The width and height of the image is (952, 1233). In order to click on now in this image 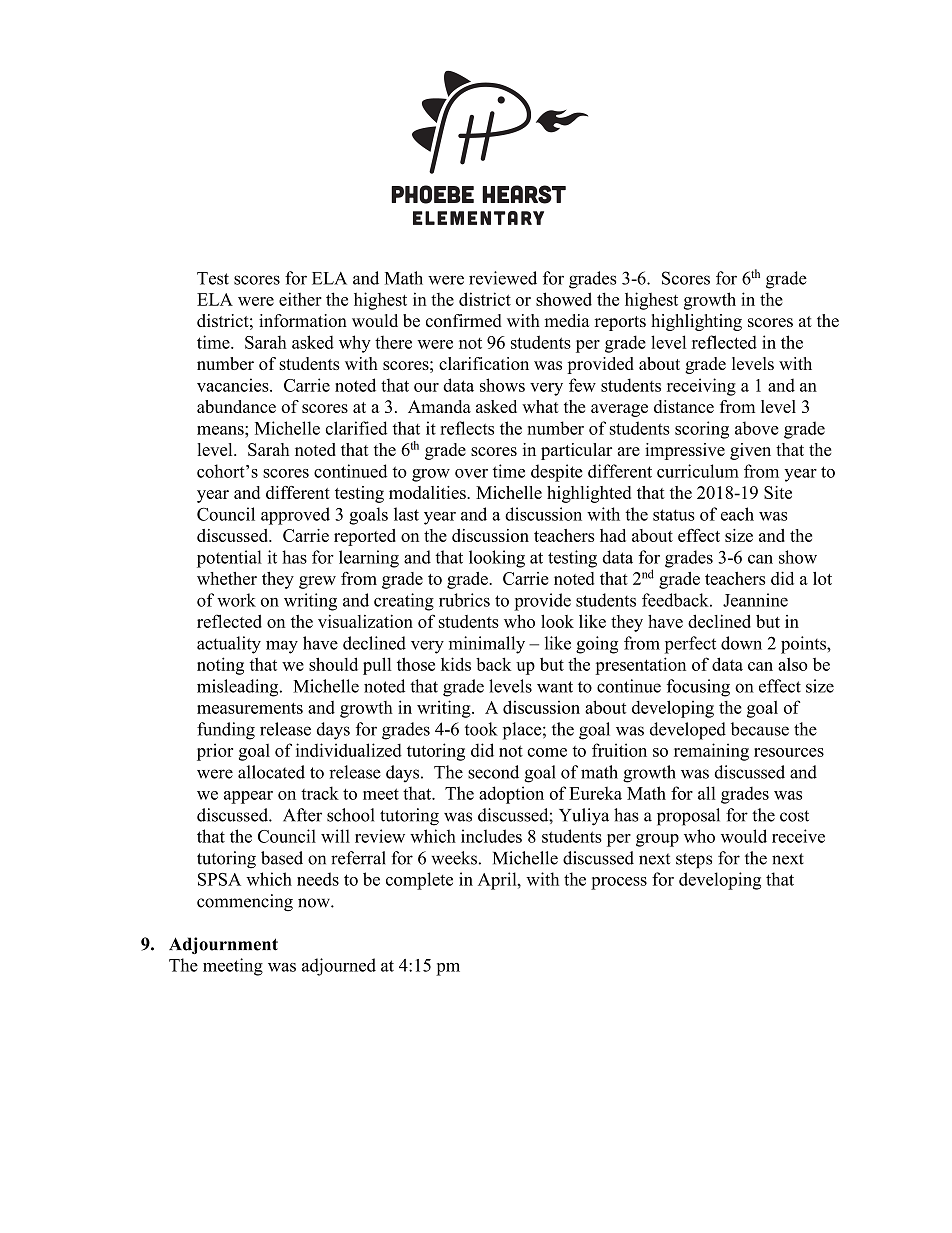, I will do `click(315, 903)`.
